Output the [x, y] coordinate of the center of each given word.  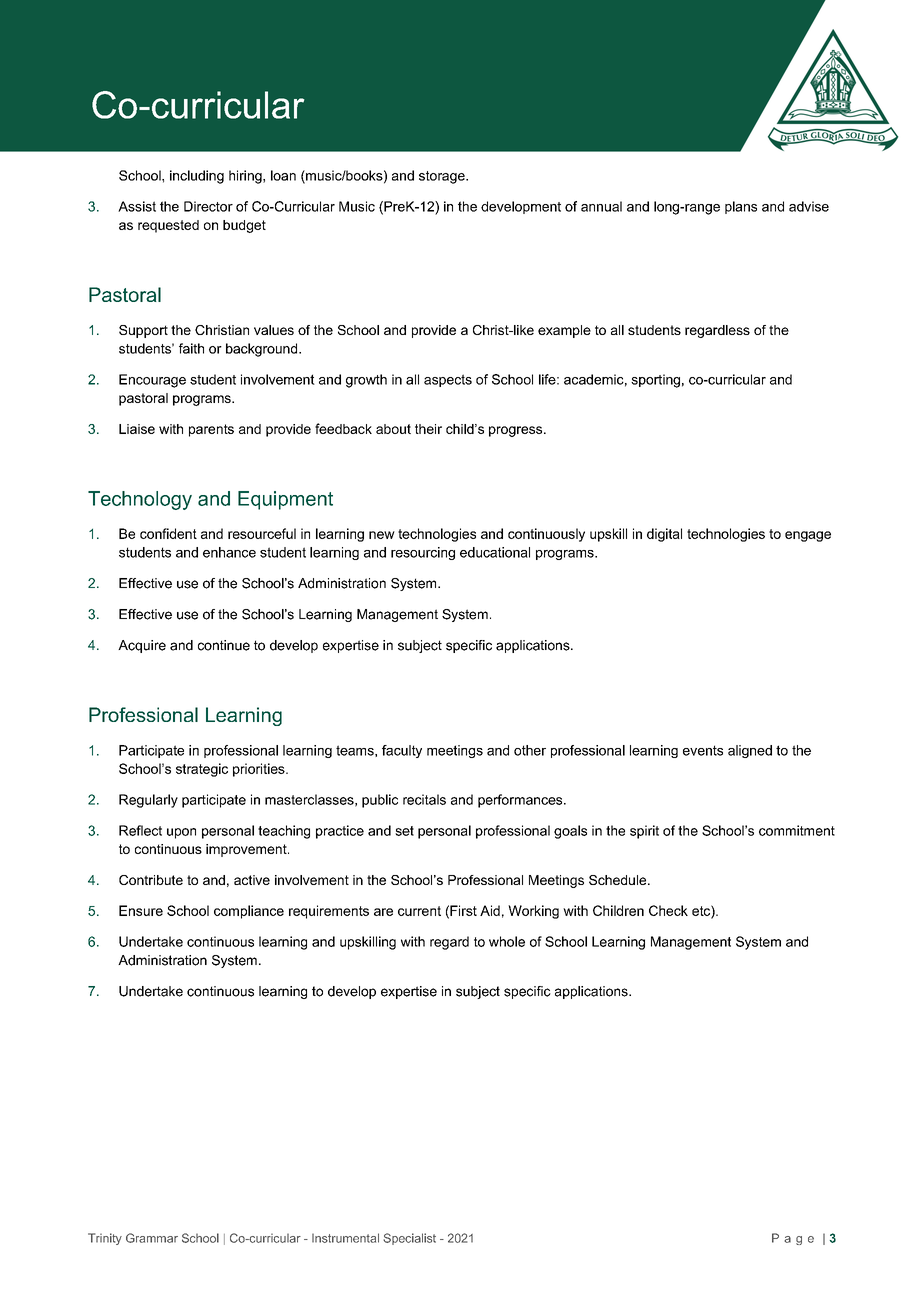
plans [741, 207]
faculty [402, 751]
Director [208, 206]
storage [443, 177]
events [703, 750]
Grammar [152, 1238]
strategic [202, 770]
